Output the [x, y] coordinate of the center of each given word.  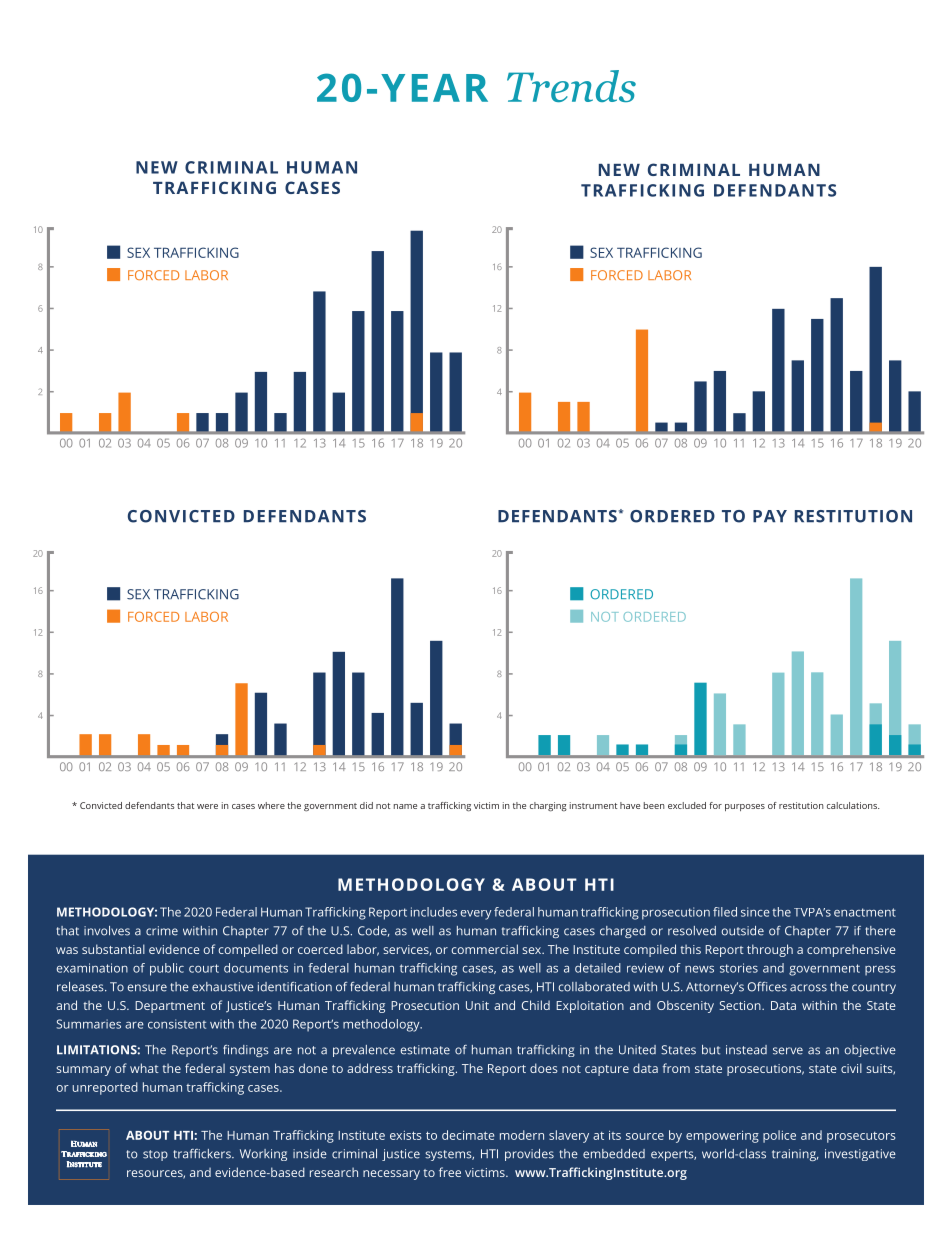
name [405, 806]
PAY [770, 516]
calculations [853, 805]
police [779, 1136]
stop [155, 1155]
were [207, 806]
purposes [745, 807]
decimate [468, 1135]
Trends [571, 86]
